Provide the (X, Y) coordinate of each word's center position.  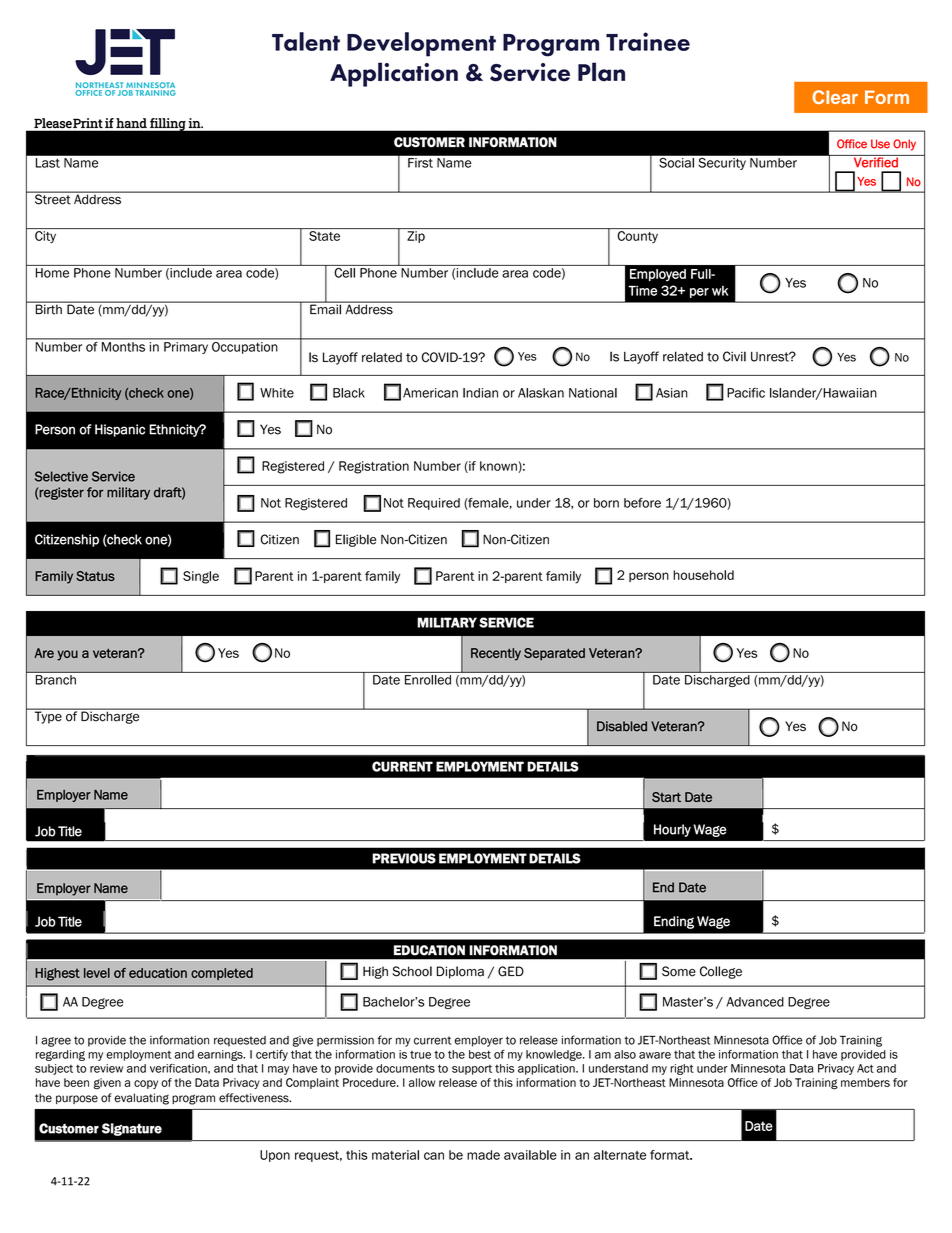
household (703, 575)
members (865, 1082)
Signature (132, 1129)
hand (131, 123)
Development (421, 44)
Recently (496, 654)
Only (904, 145)
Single (201, 577)
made (483, 1155)
